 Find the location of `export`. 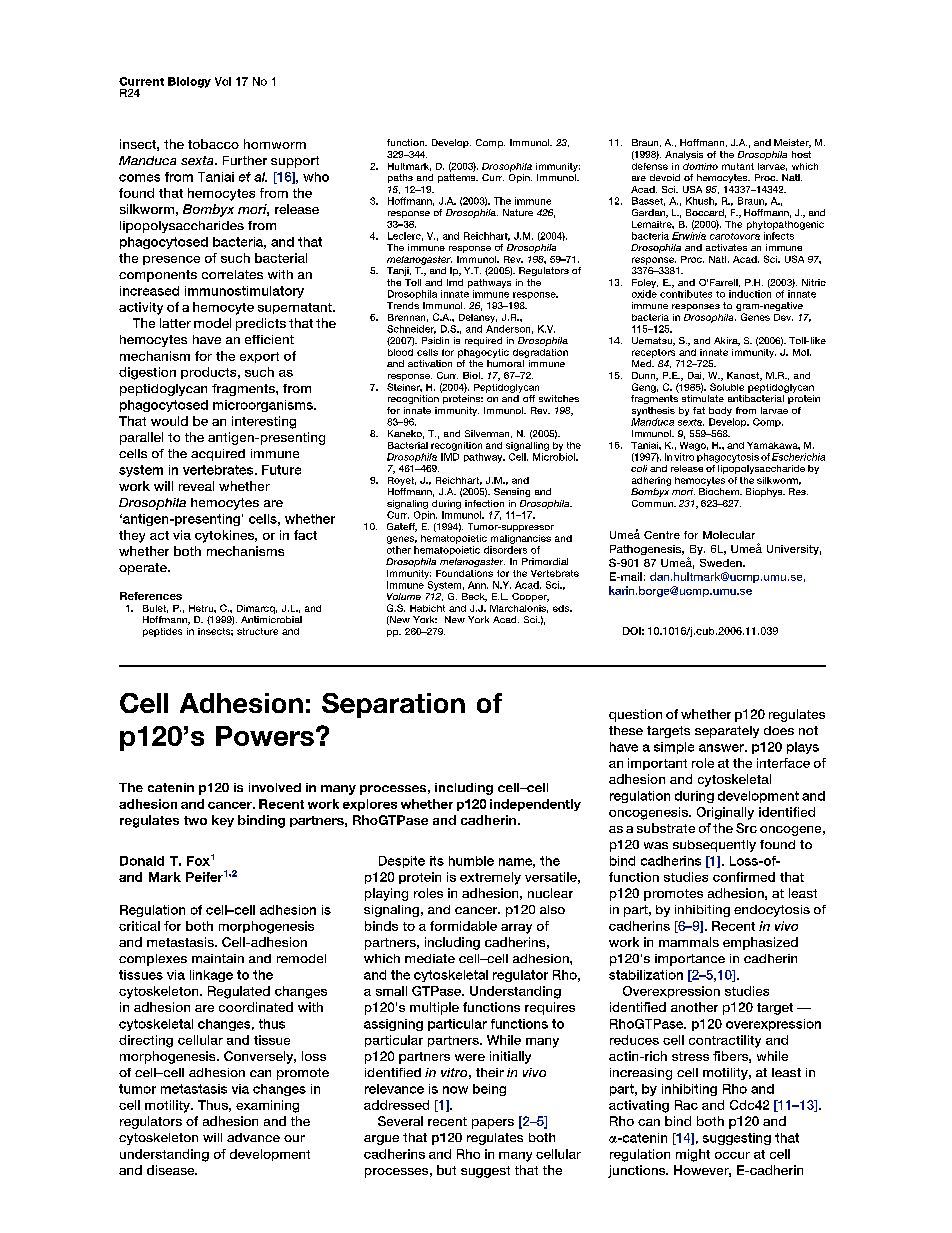

export is located at coordinates (259, 357).
